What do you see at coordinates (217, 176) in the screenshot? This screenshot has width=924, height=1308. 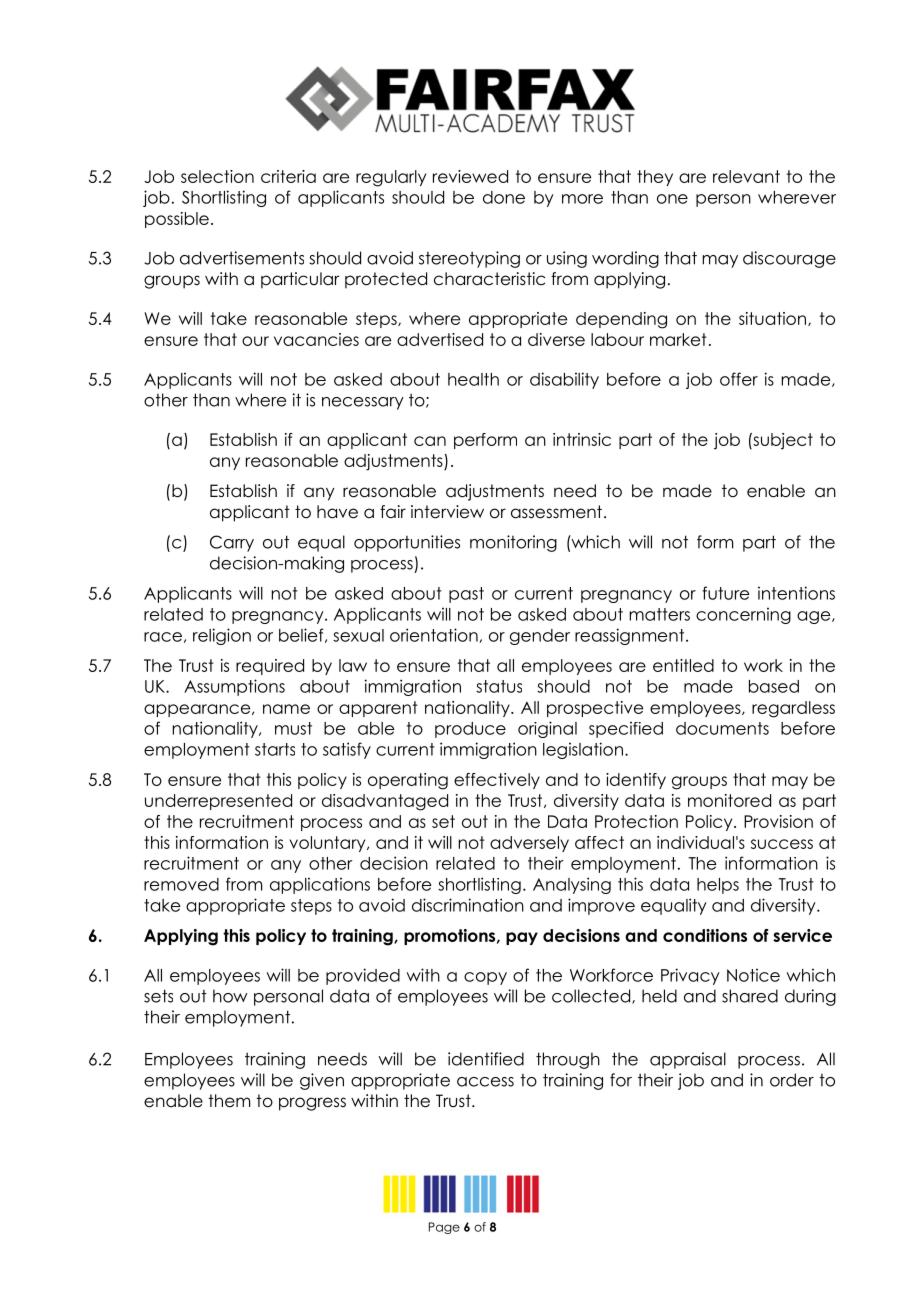 I see `selection` at bounding box center [217, 176].
